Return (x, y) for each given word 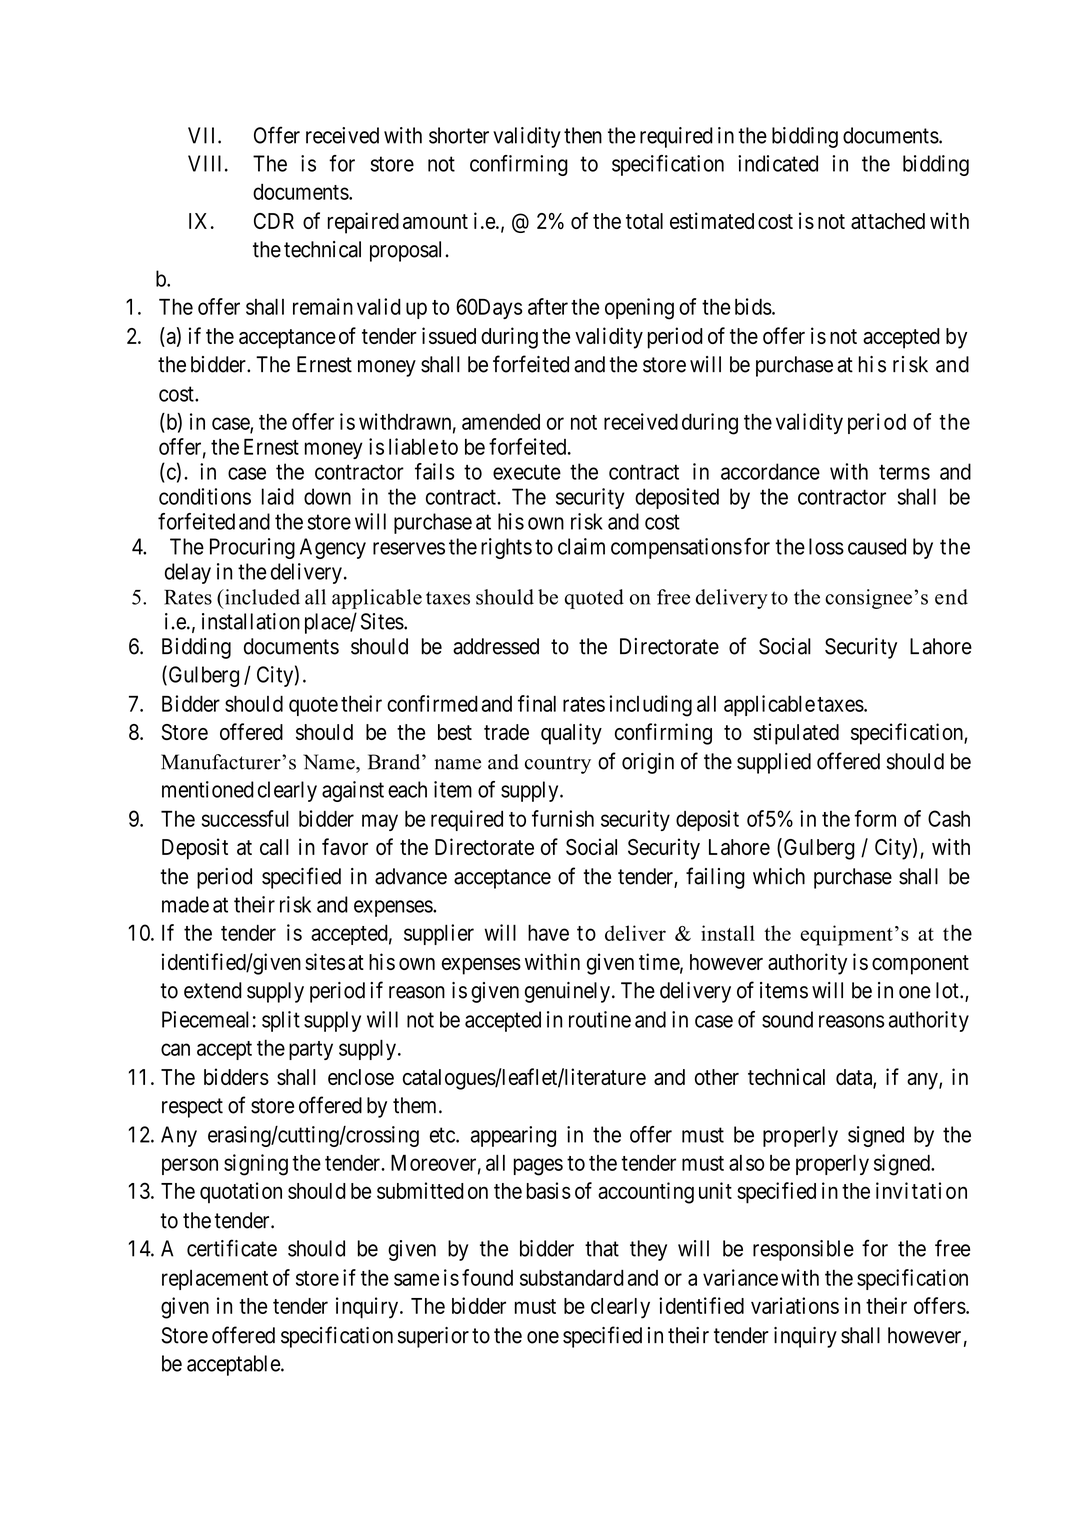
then (583, 135)
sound (787, 1019)
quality (571, 734)
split (281, 1021)
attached (888, 221)
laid (278, 496)
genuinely (567, 992)
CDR (274, 221)
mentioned (208, 789)
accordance (770, 471)
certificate (232, 1248)
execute (527, 472)
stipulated (796, 734)
